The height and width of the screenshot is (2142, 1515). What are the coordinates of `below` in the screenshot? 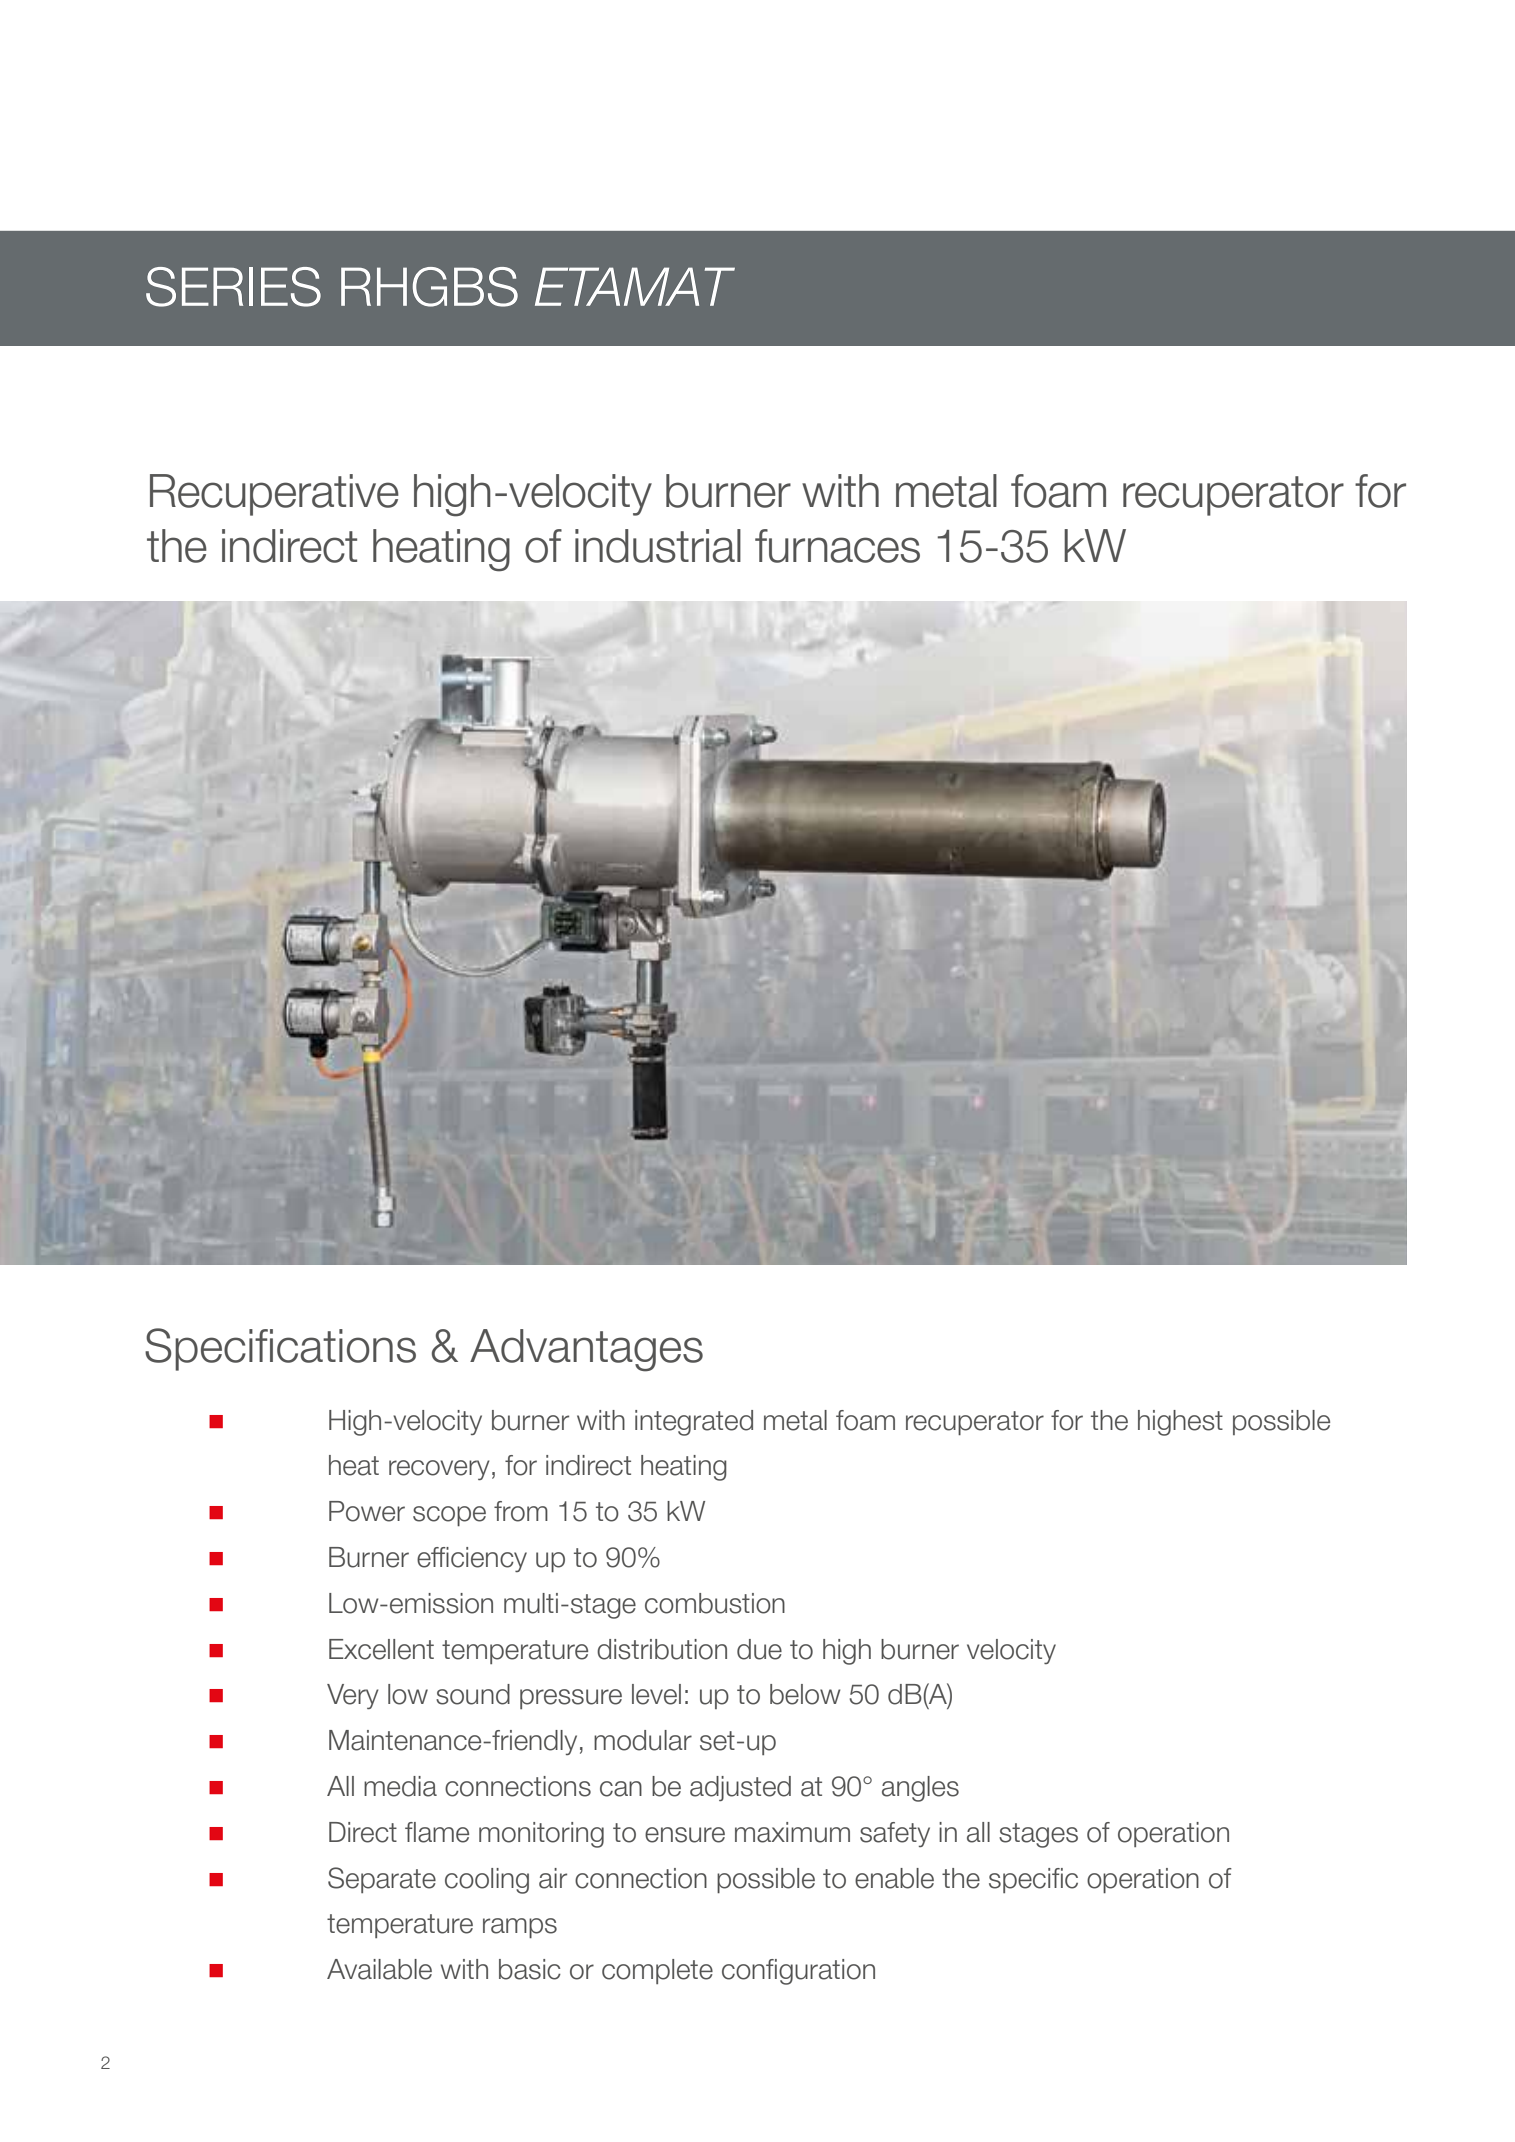 It's located at (805, 1694).
